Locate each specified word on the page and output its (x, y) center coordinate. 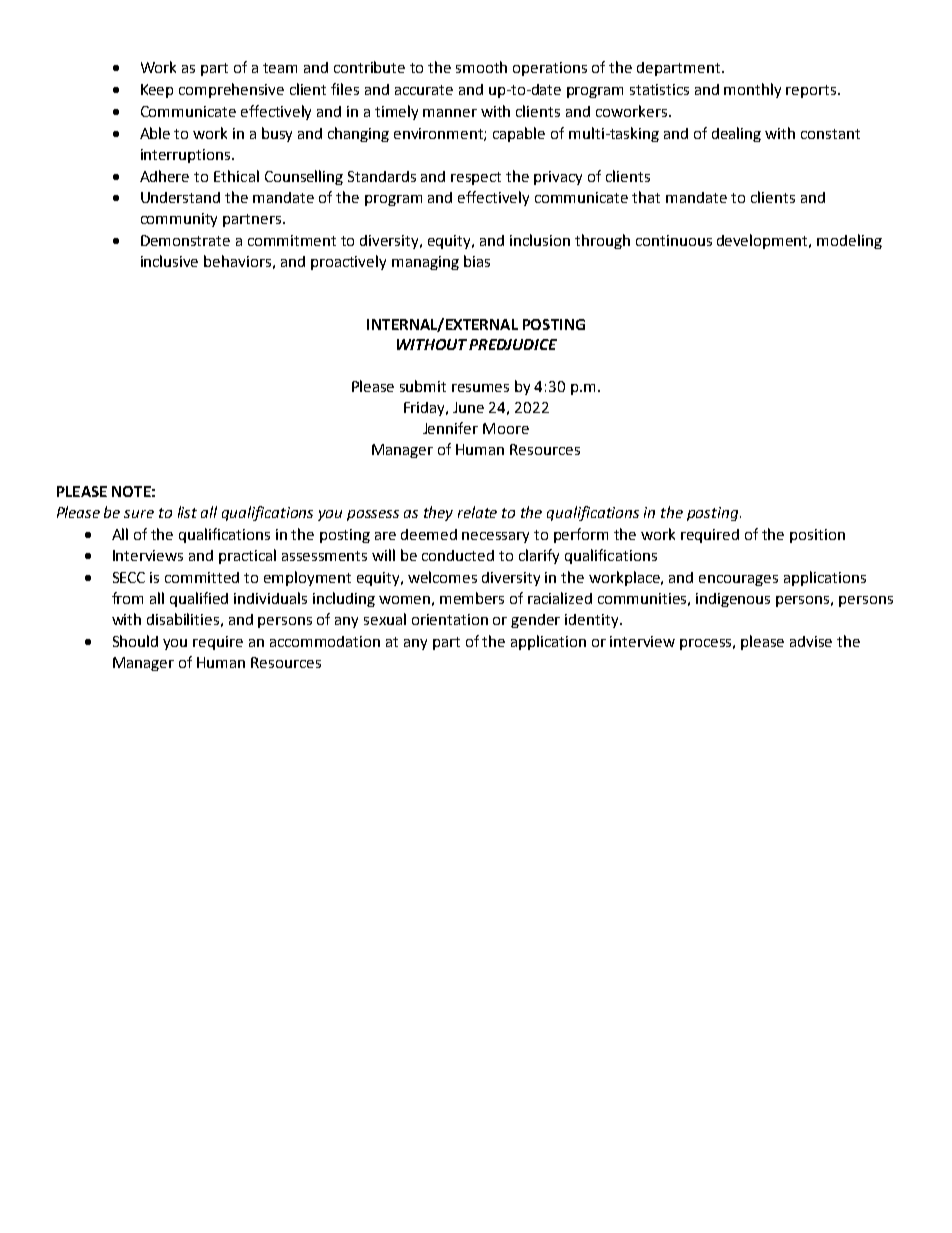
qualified (199, 599)
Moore (506, 428)
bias (477, 261)
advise (811, 641)
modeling (849, 241)
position (817, 536)
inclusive (169, 261)
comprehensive (231, 90)
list (187, 512)
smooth (481, 67)
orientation (450, 619)
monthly (752, 90)
